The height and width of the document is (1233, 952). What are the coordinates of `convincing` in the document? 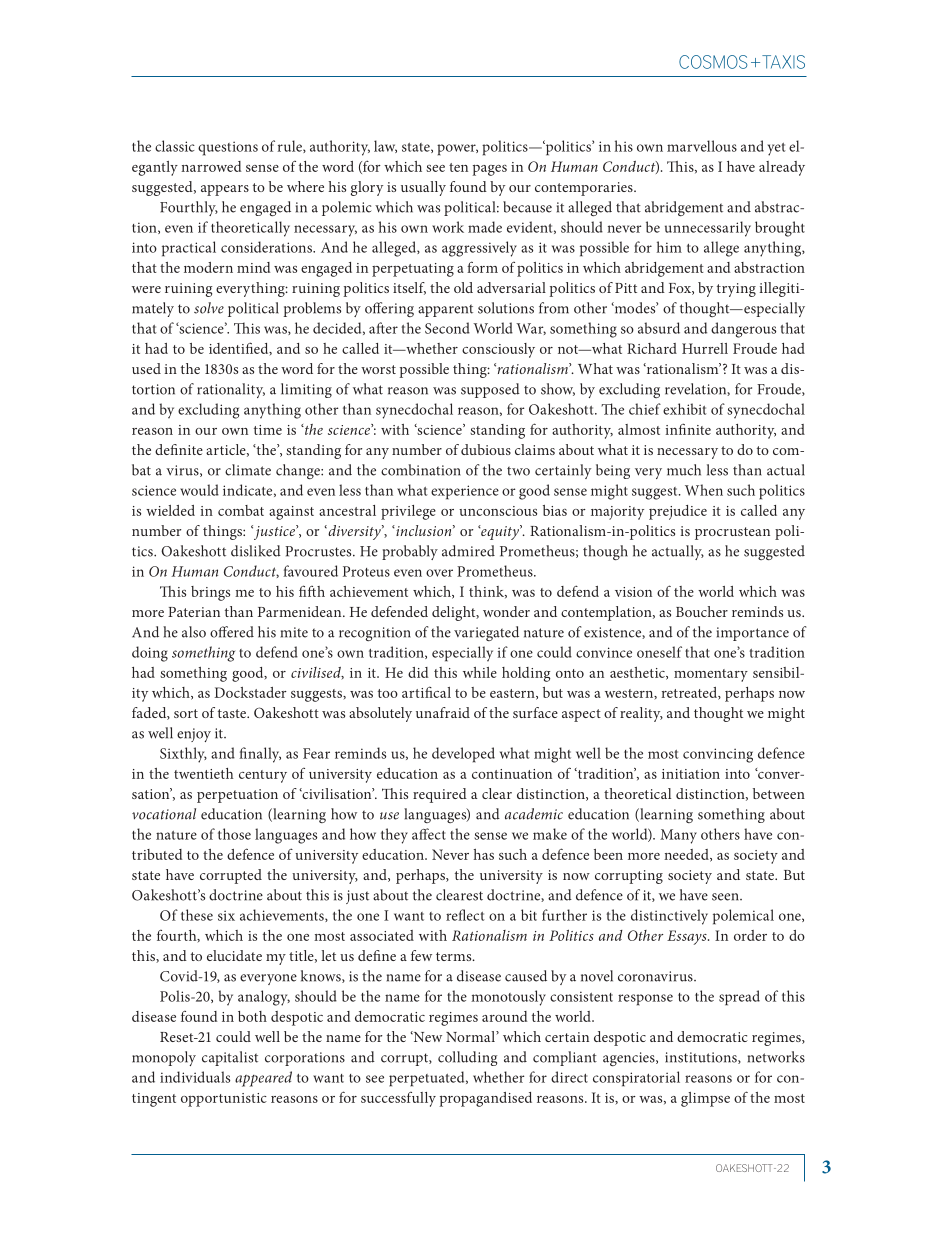 It's located at (718, 755).
